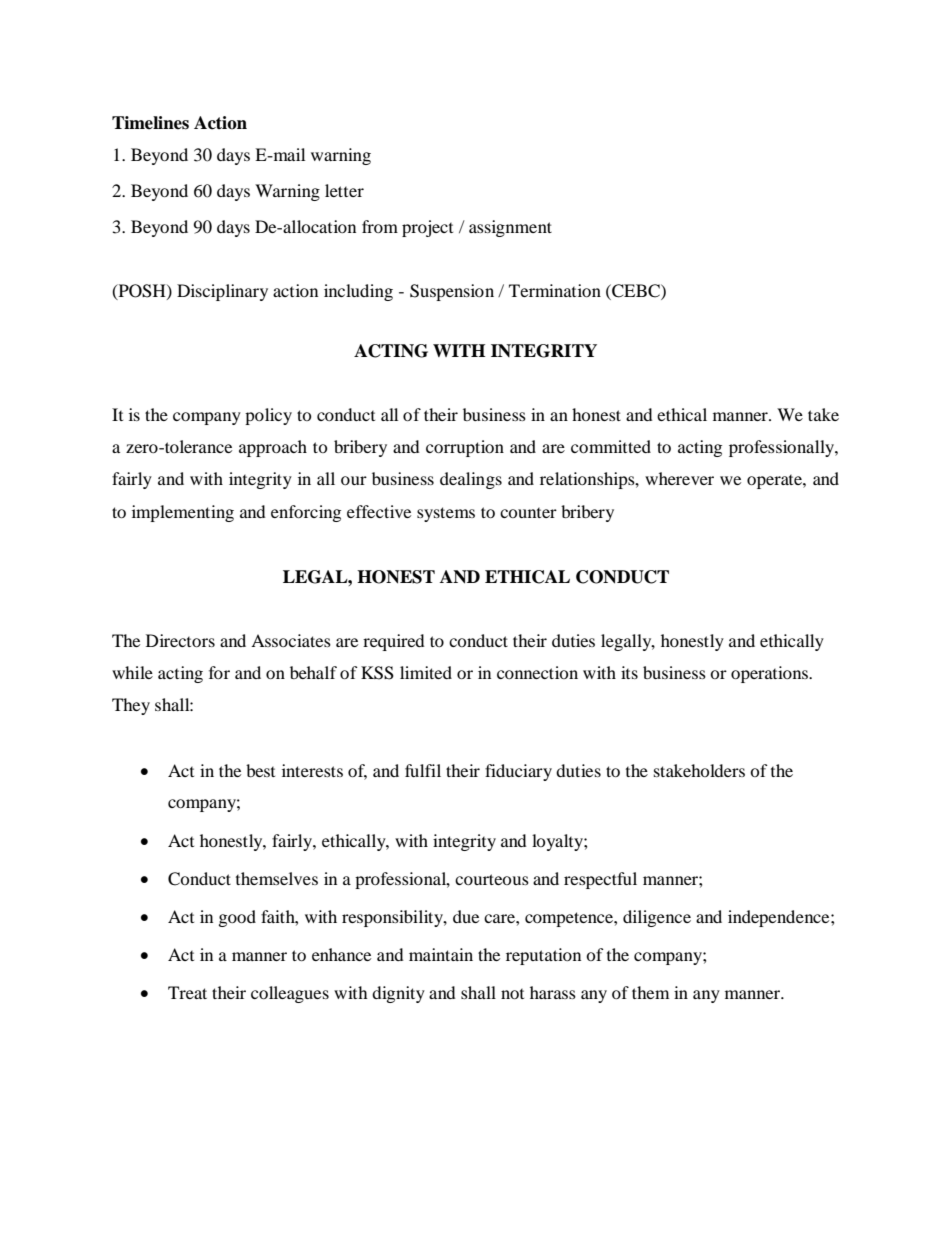  Describe the element at coordinates (679, 478) in the image. I see `wherever` at that location.
